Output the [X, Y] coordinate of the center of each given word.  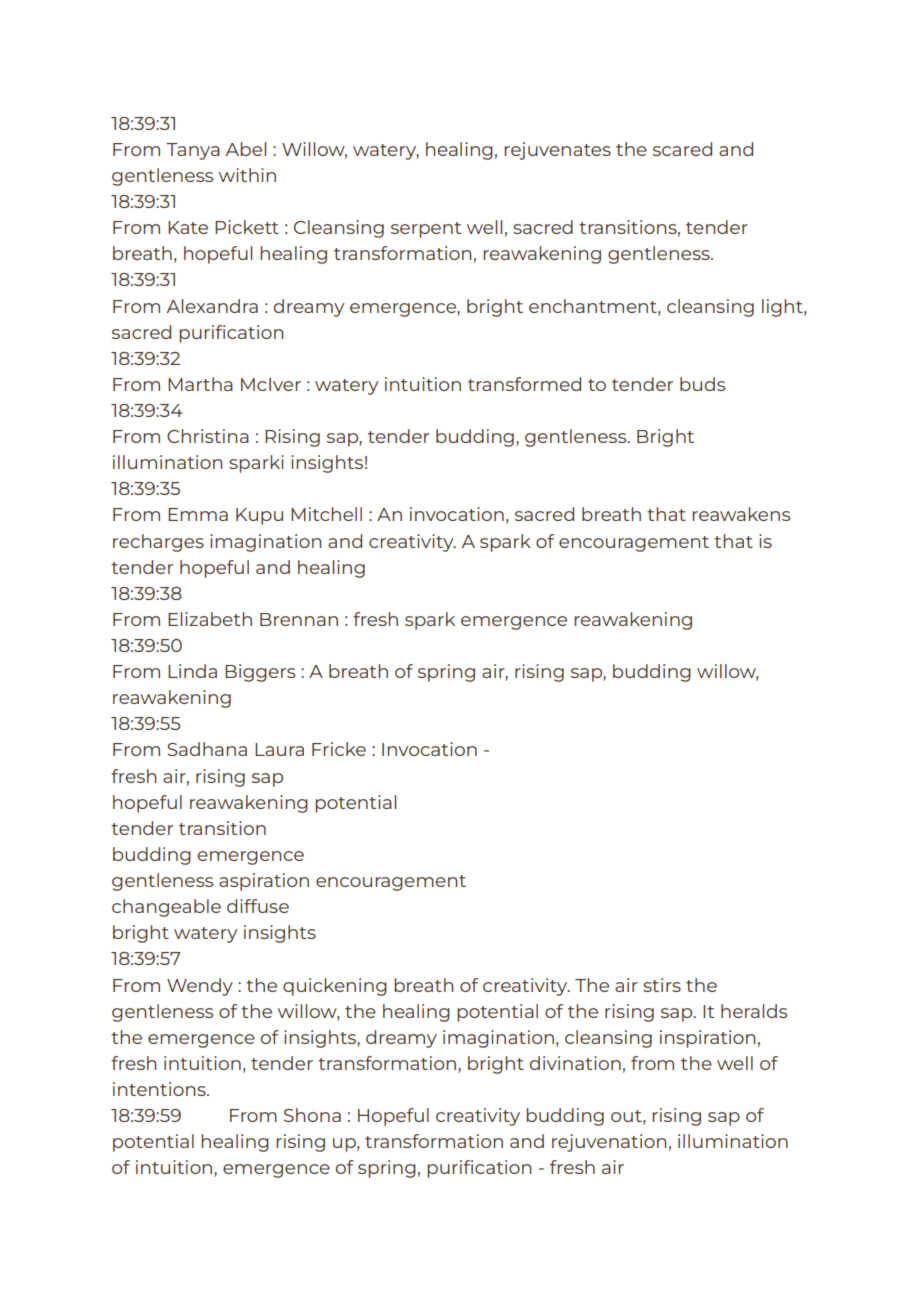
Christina [208, 436]
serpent [426, 230]
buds [702, 384]
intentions [160, 1089]
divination [575, 1063]
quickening [335, 987]
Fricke [339, 749]
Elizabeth [210, 619]
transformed [524, 384]
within [247, 175]
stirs [662, 985]
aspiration [264, 882]
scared [682, 149]
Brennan [299, 619]
